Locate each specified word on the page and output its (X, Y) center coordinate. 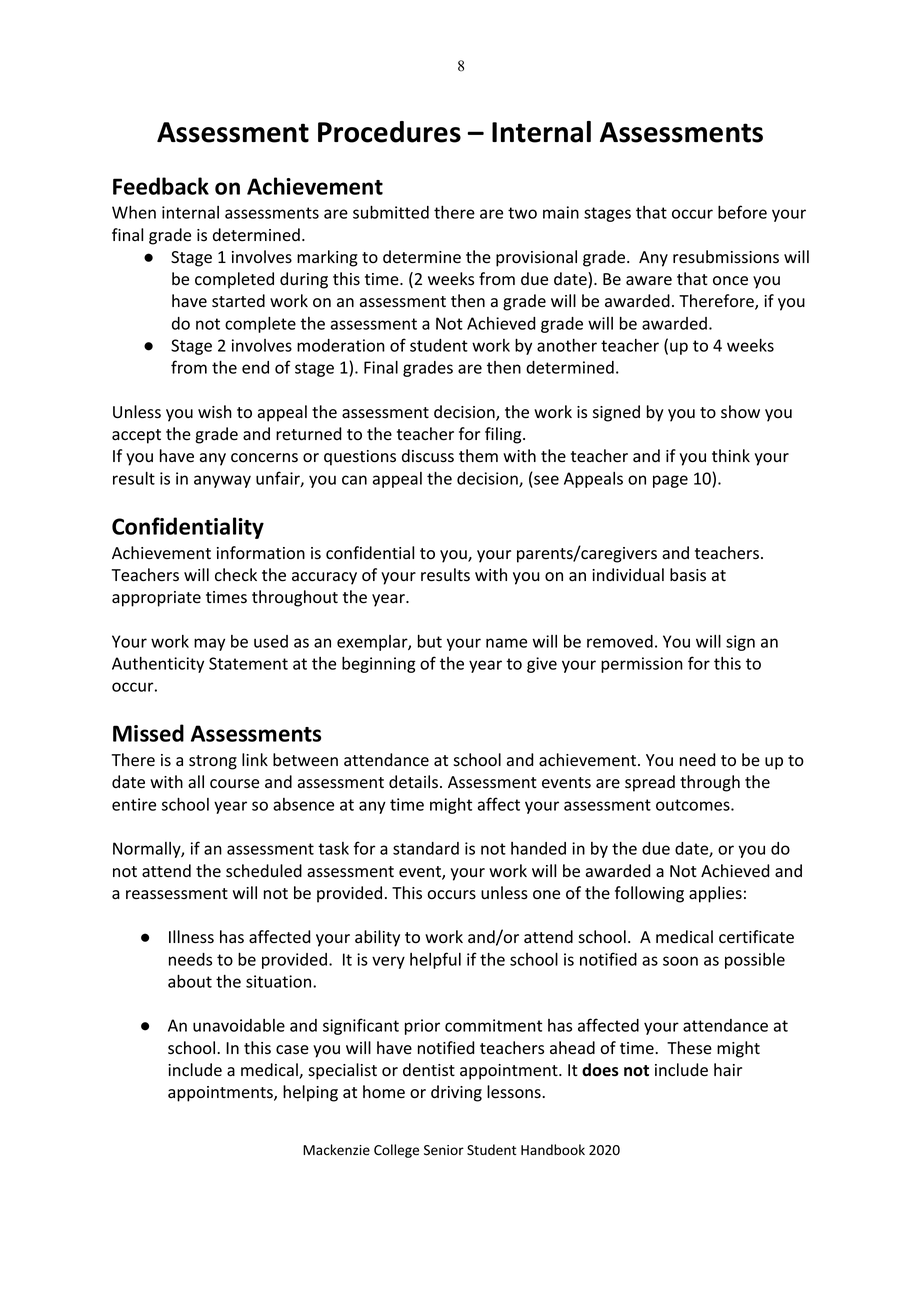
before (742, 212)
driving (456, 1093)
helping (310, 1093)
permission (642, 665)
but (430, 641)
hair (728, 1070)
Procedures (389, 132)
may (209, 644)
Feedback (161, 186)
